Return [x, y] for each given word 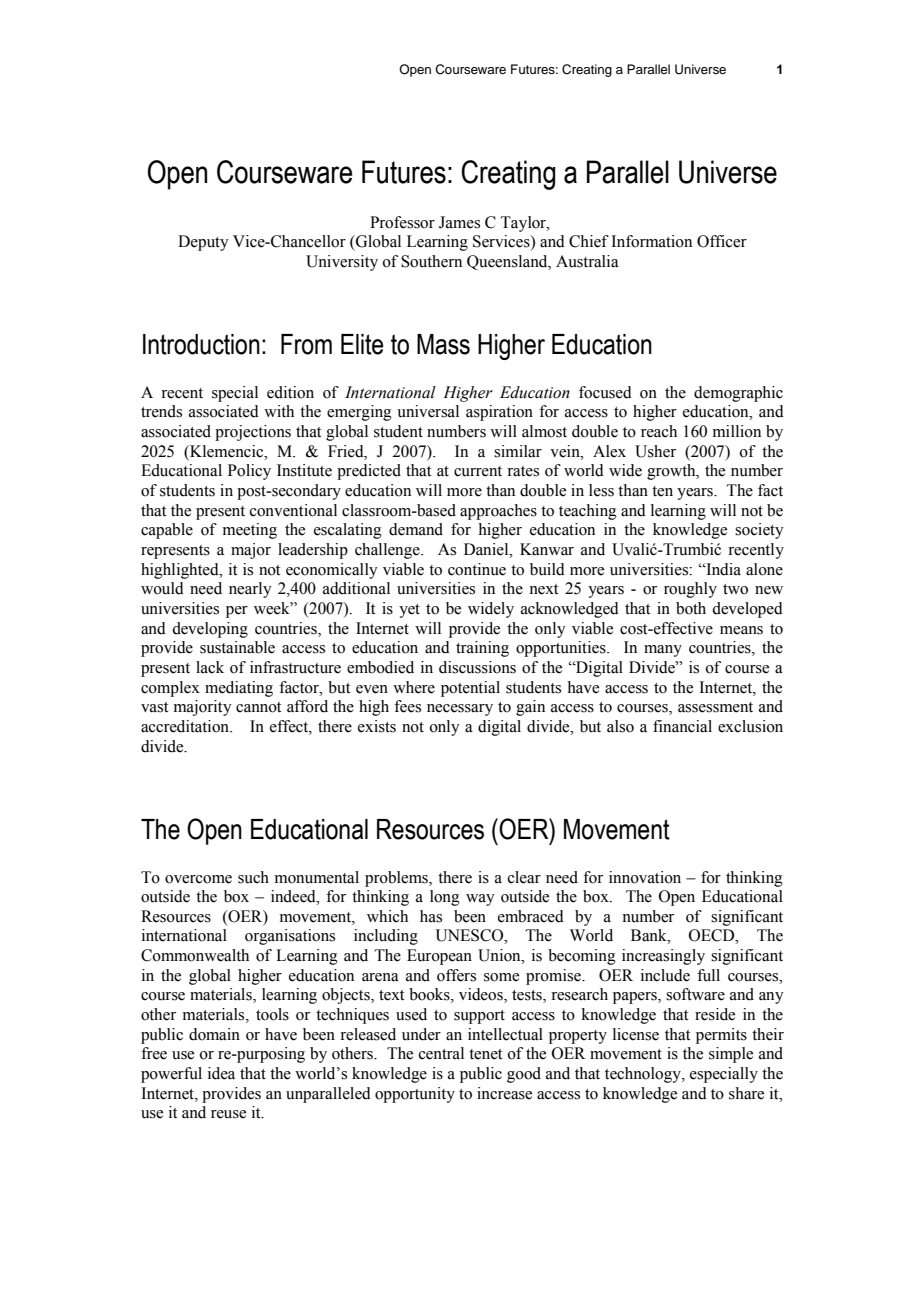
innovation [645, 877]
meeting [250, 531]
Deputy [203, 243]
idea [221, 1073]
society [759, 531]
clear [524, 877]
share [746, 1093]
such [253, 877]
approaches [498, 512]
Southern [431, 261]
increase [504, 1093]
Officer [722, 241]
